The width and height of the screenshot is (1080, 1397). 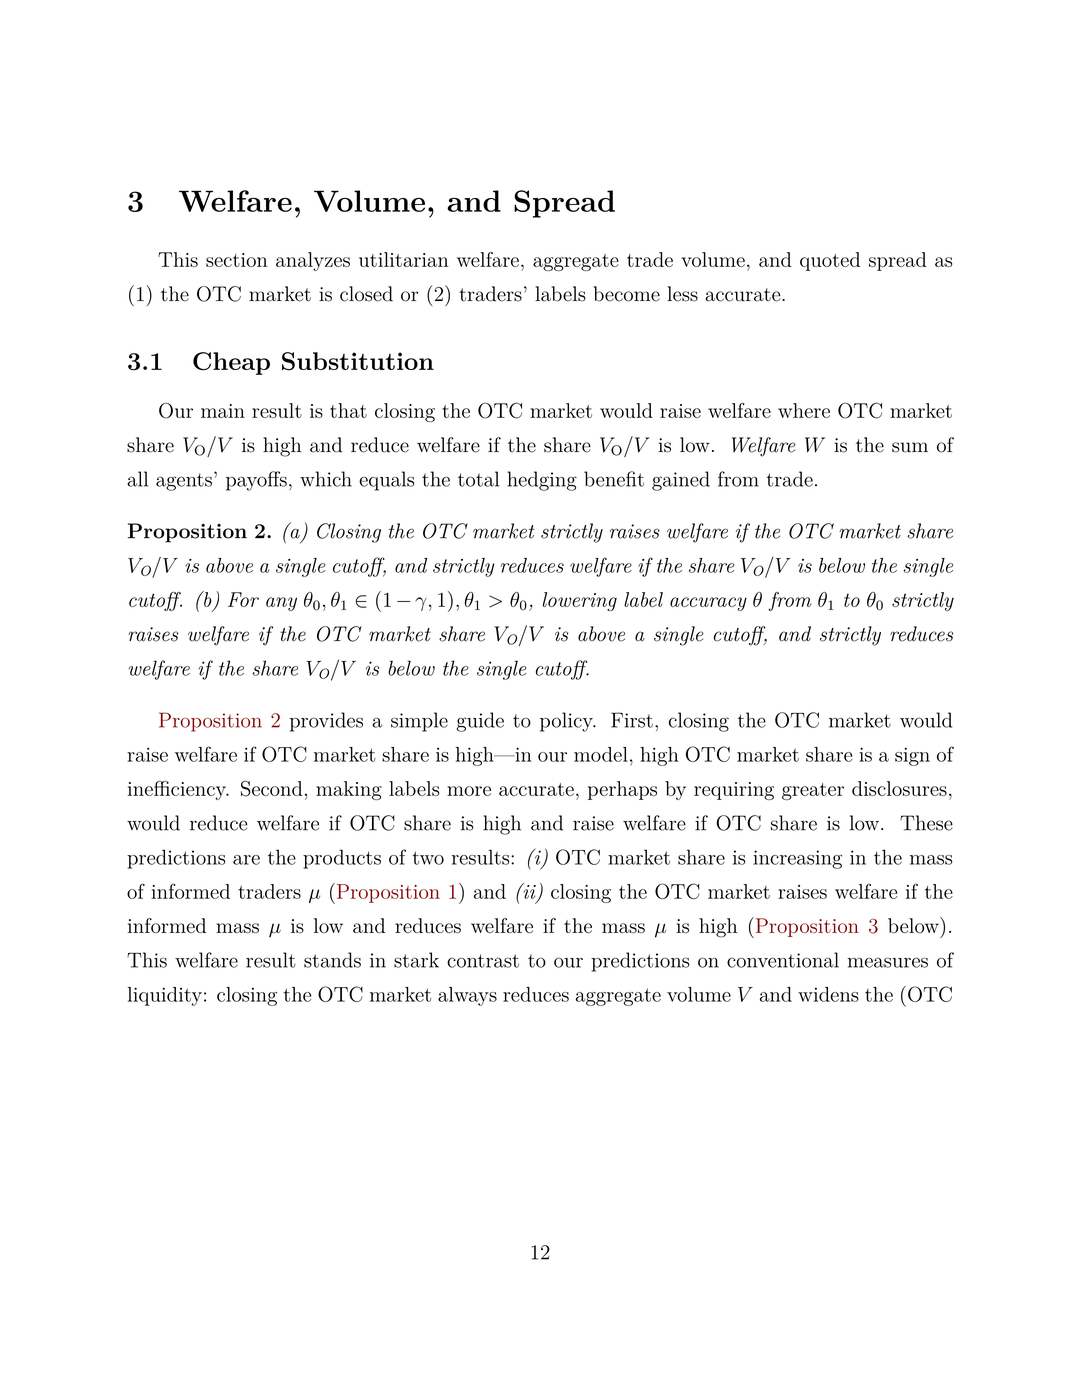 I want to click on sum, so click(x=910, y=447).
